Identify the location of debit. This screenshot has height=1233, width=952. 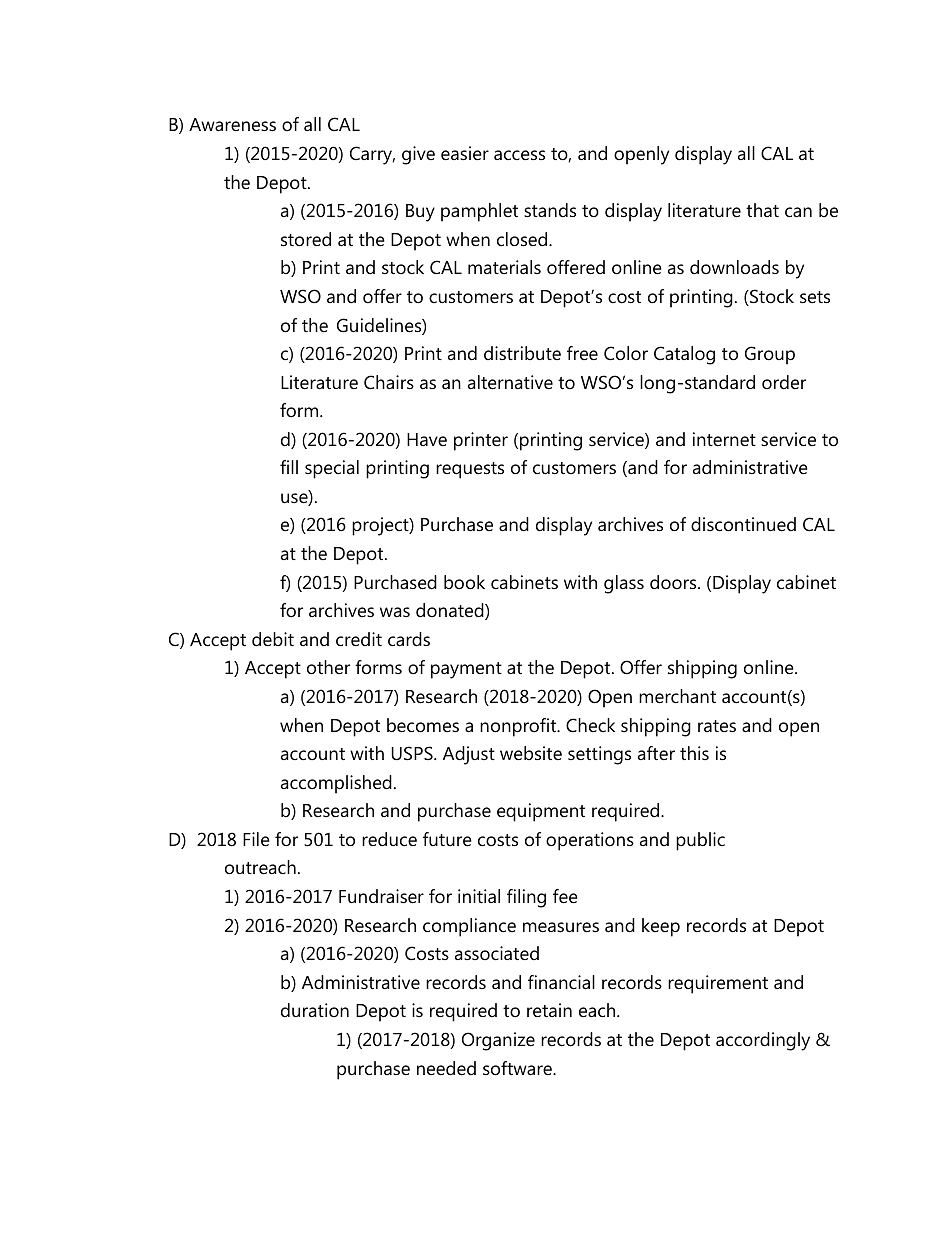
(273, 639).
